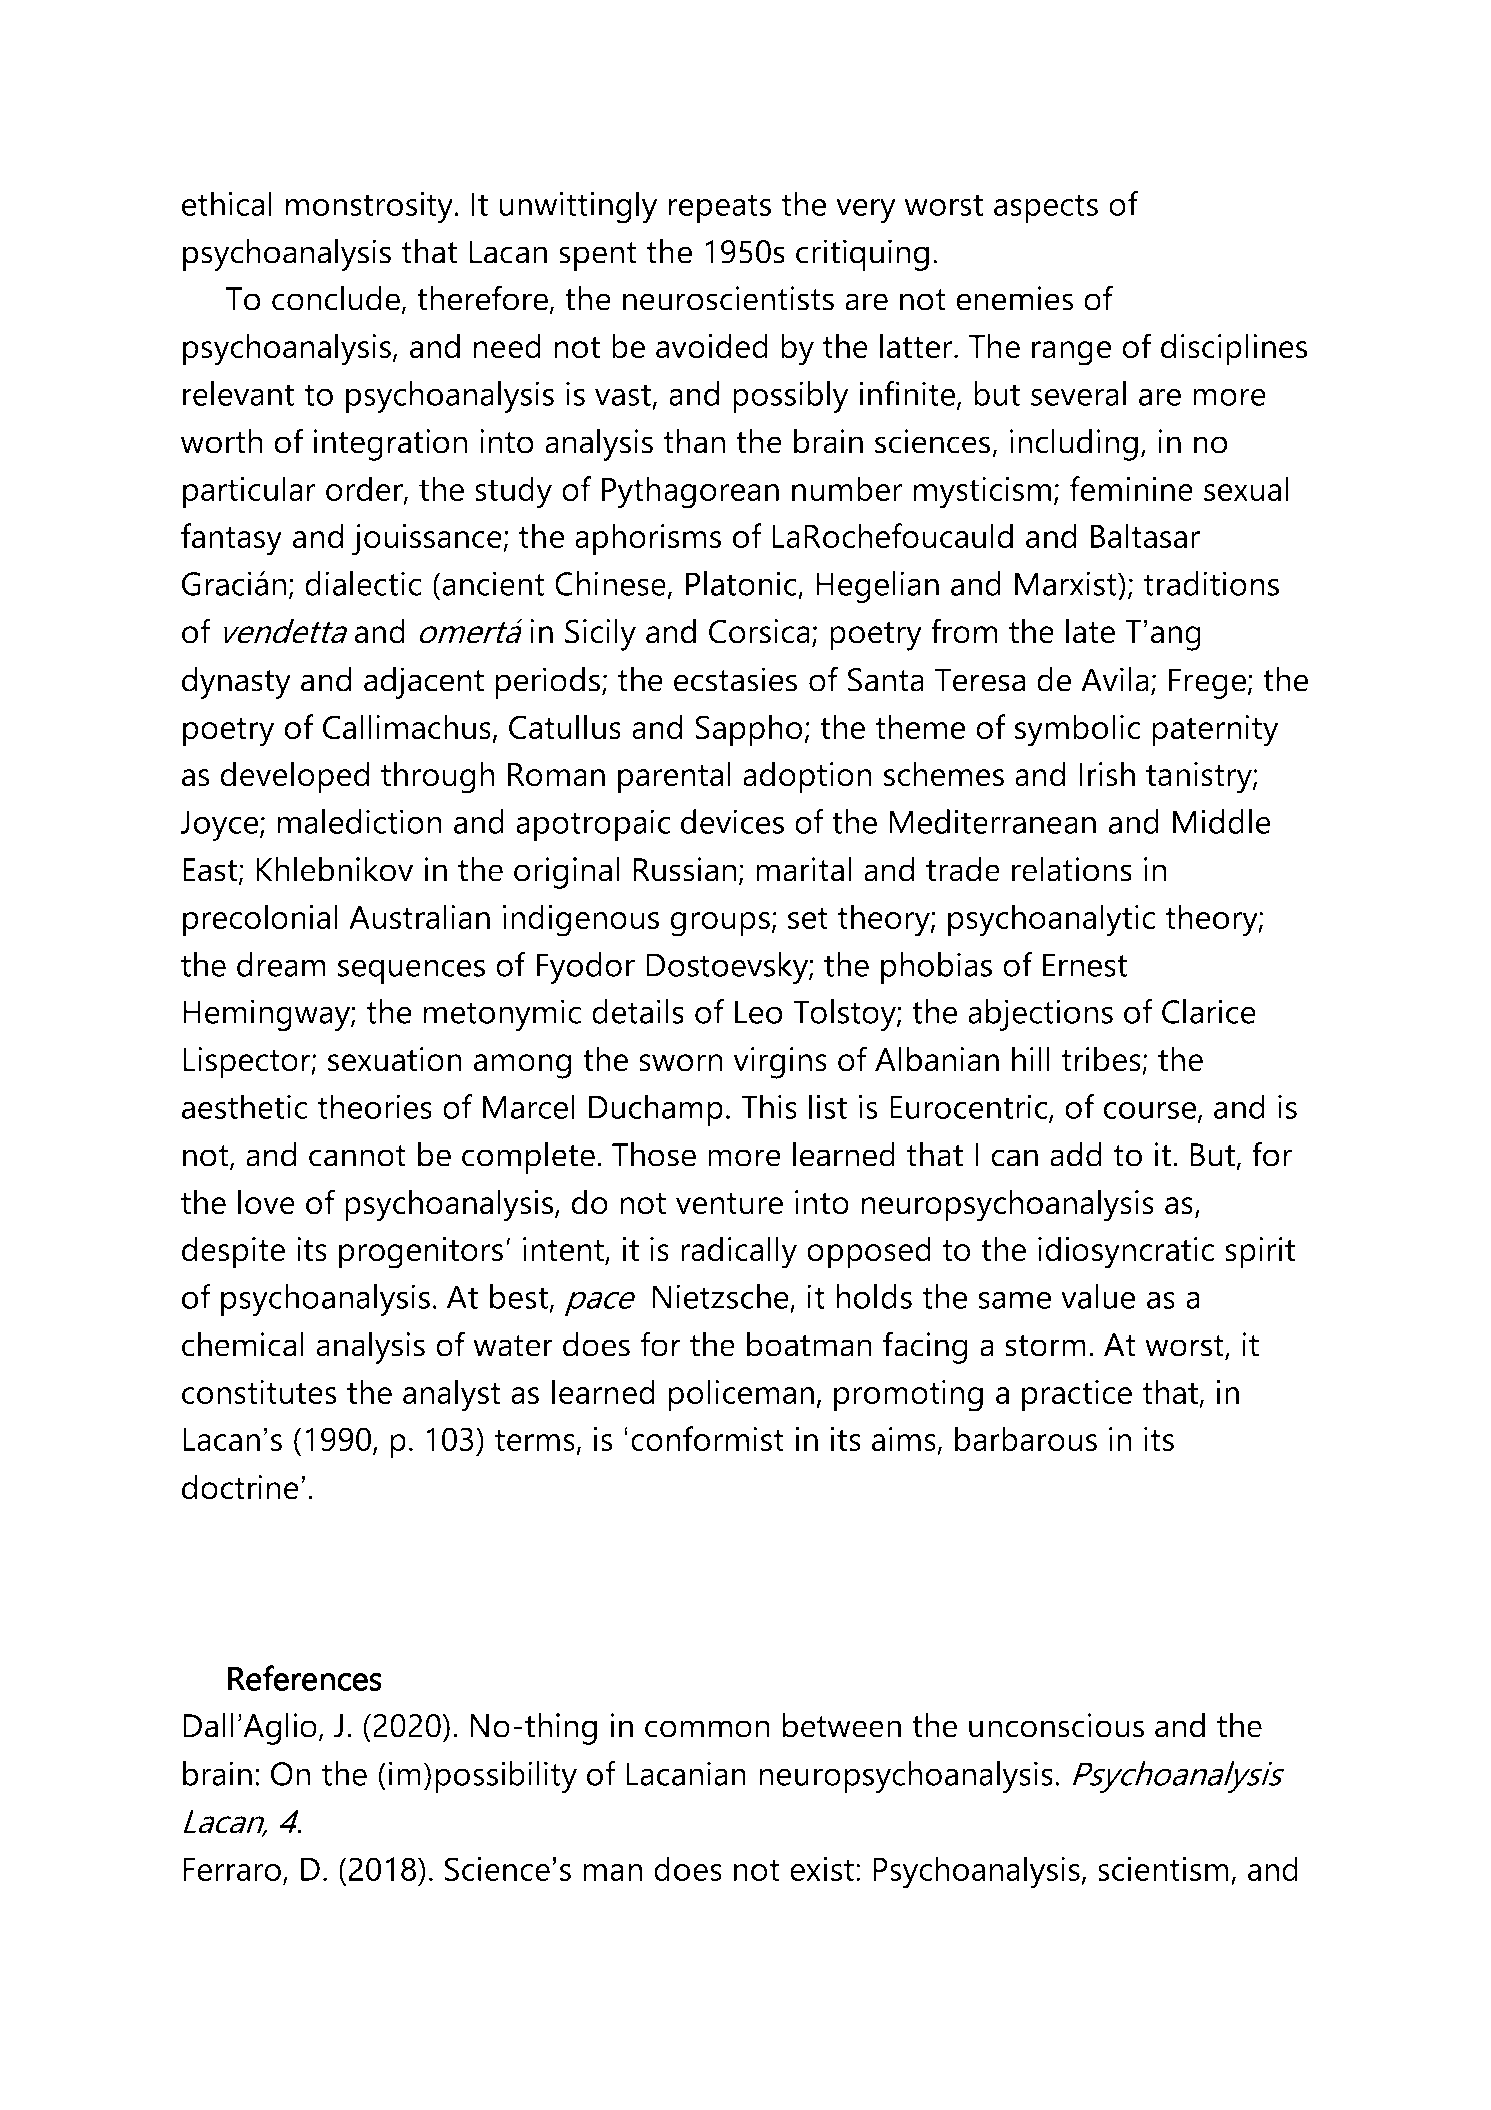  What do you see at coordinates (759, 1012) in the screenshot?
I see `Leo` at bounding box center [759, 1012].
